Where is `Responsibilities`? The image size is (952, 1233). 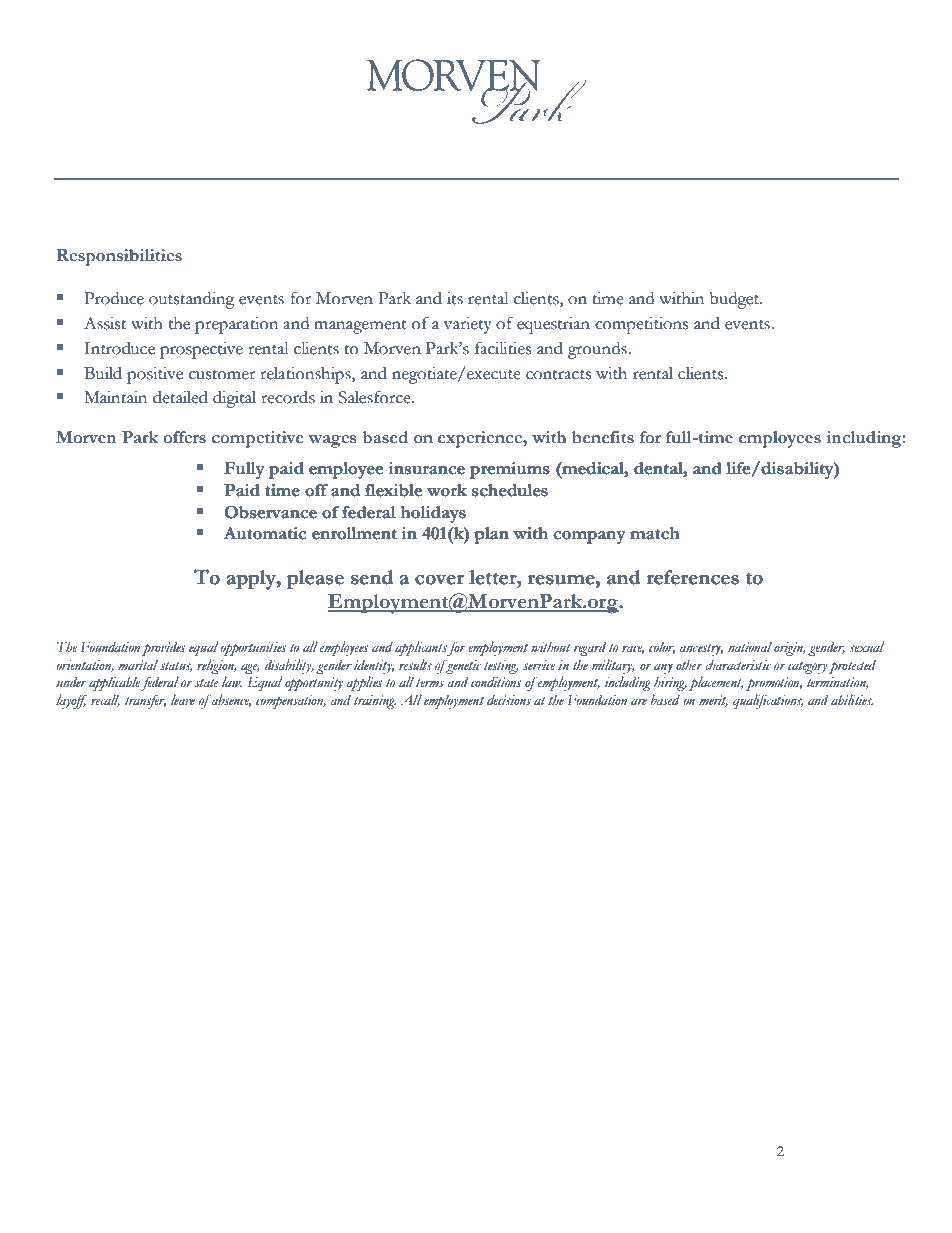 Responsibilities is located at coordinates (119, 257).
